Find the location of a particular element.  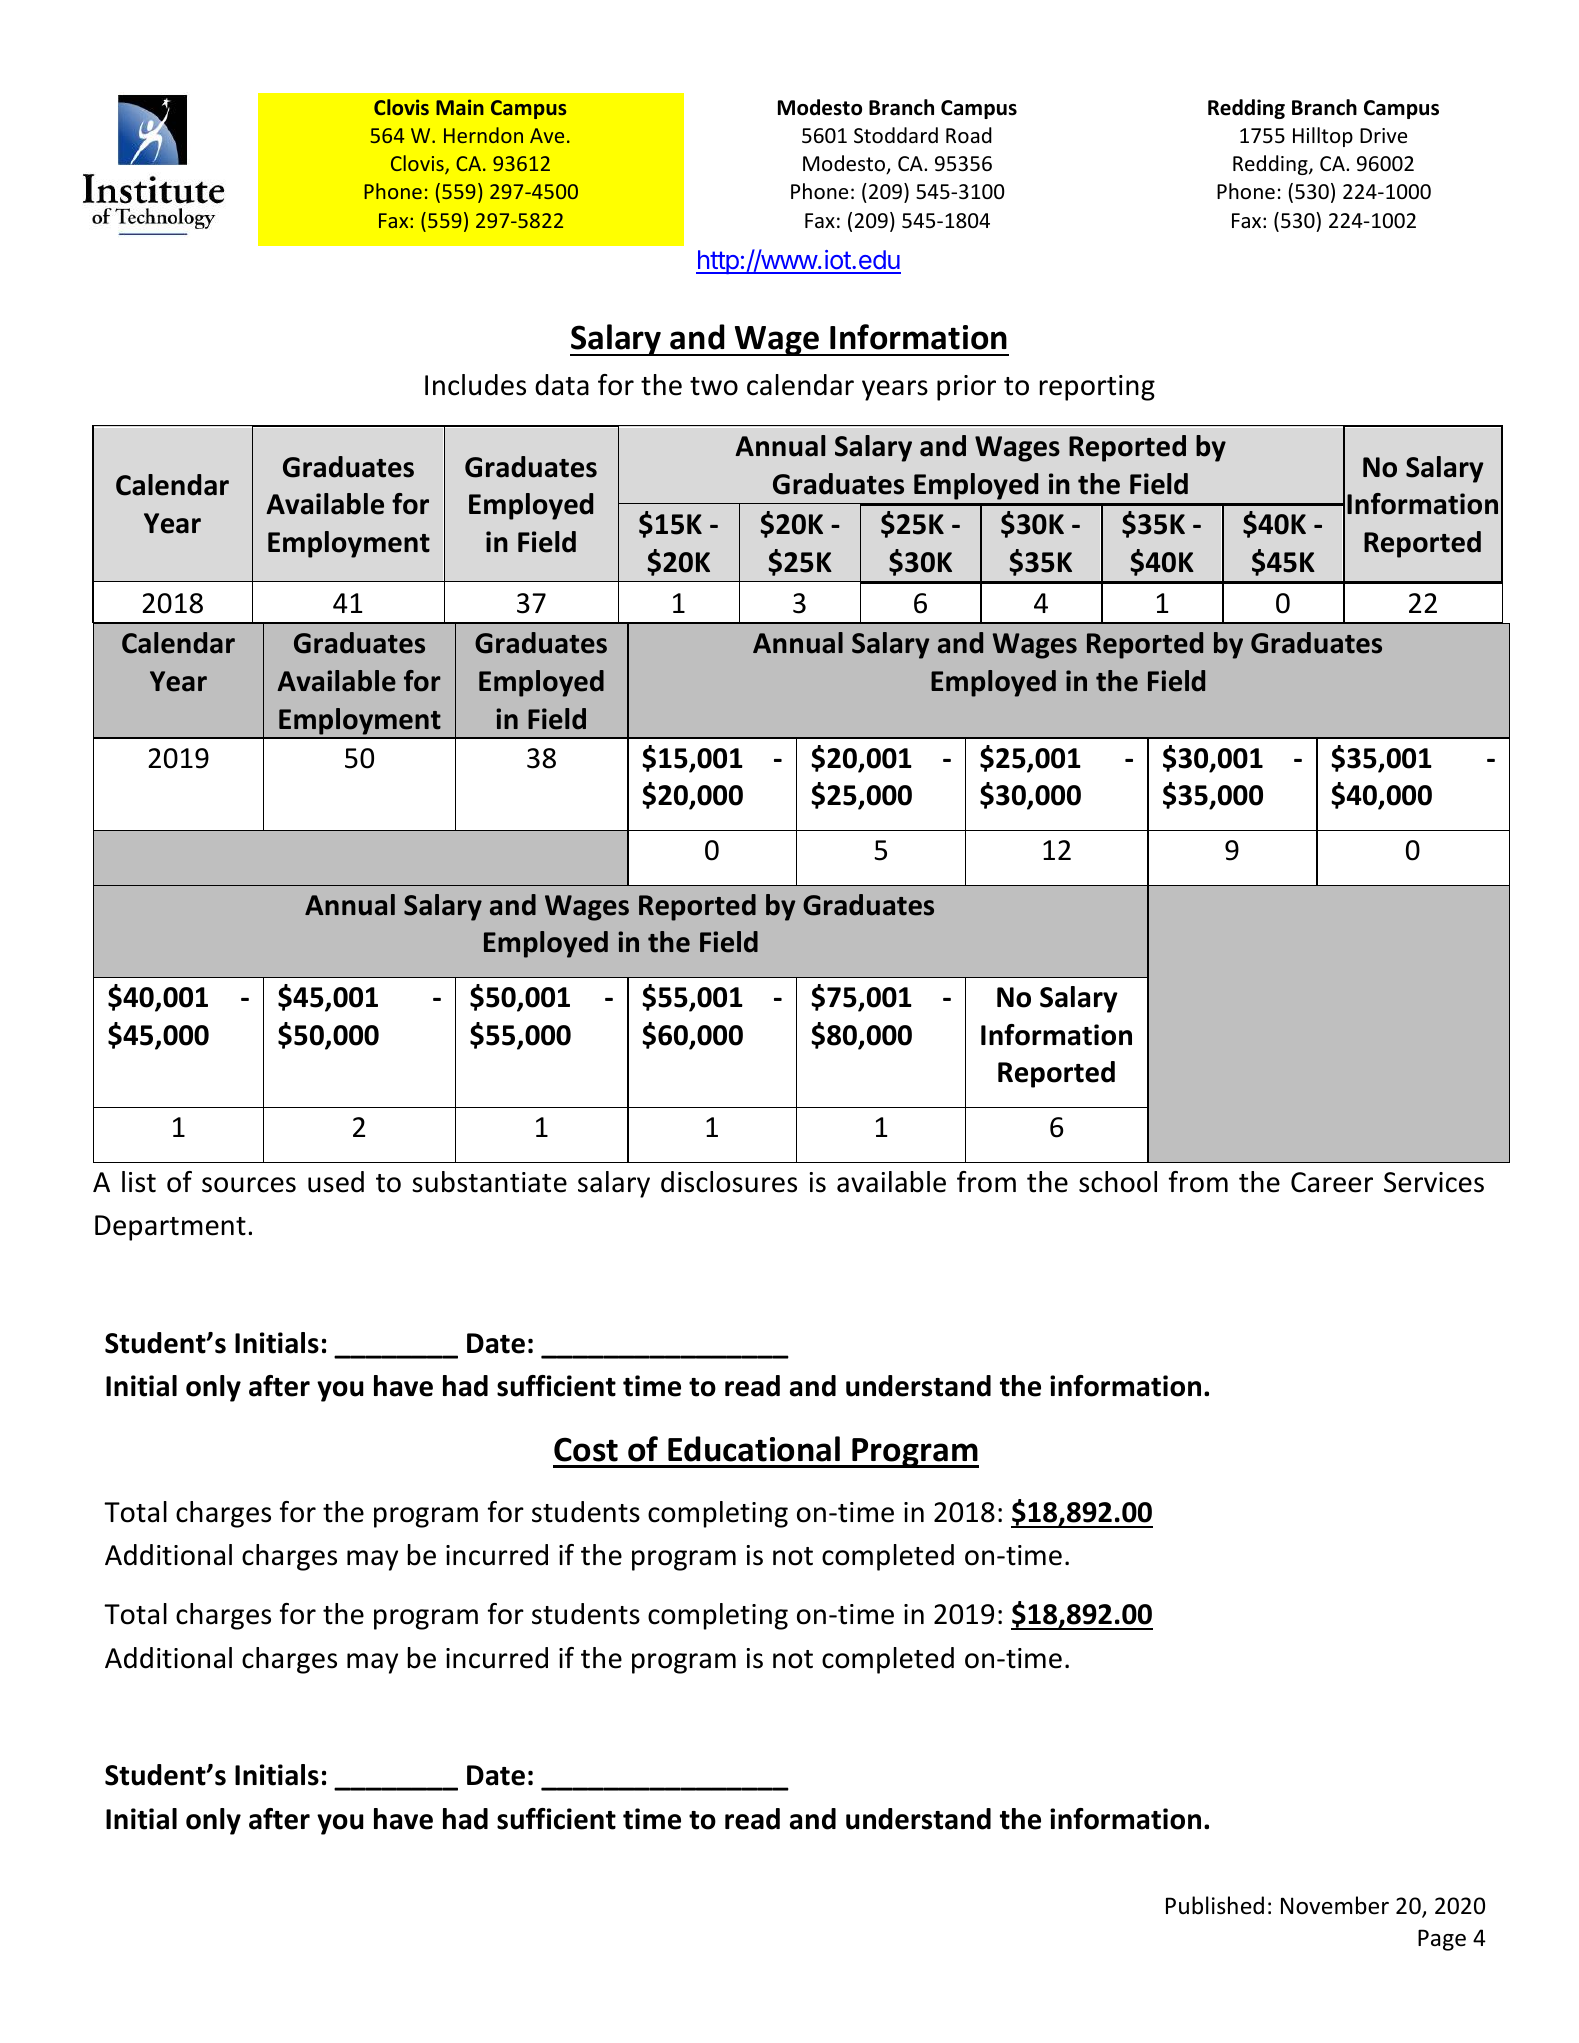

Published is located at coordinates (1215, 1905).
